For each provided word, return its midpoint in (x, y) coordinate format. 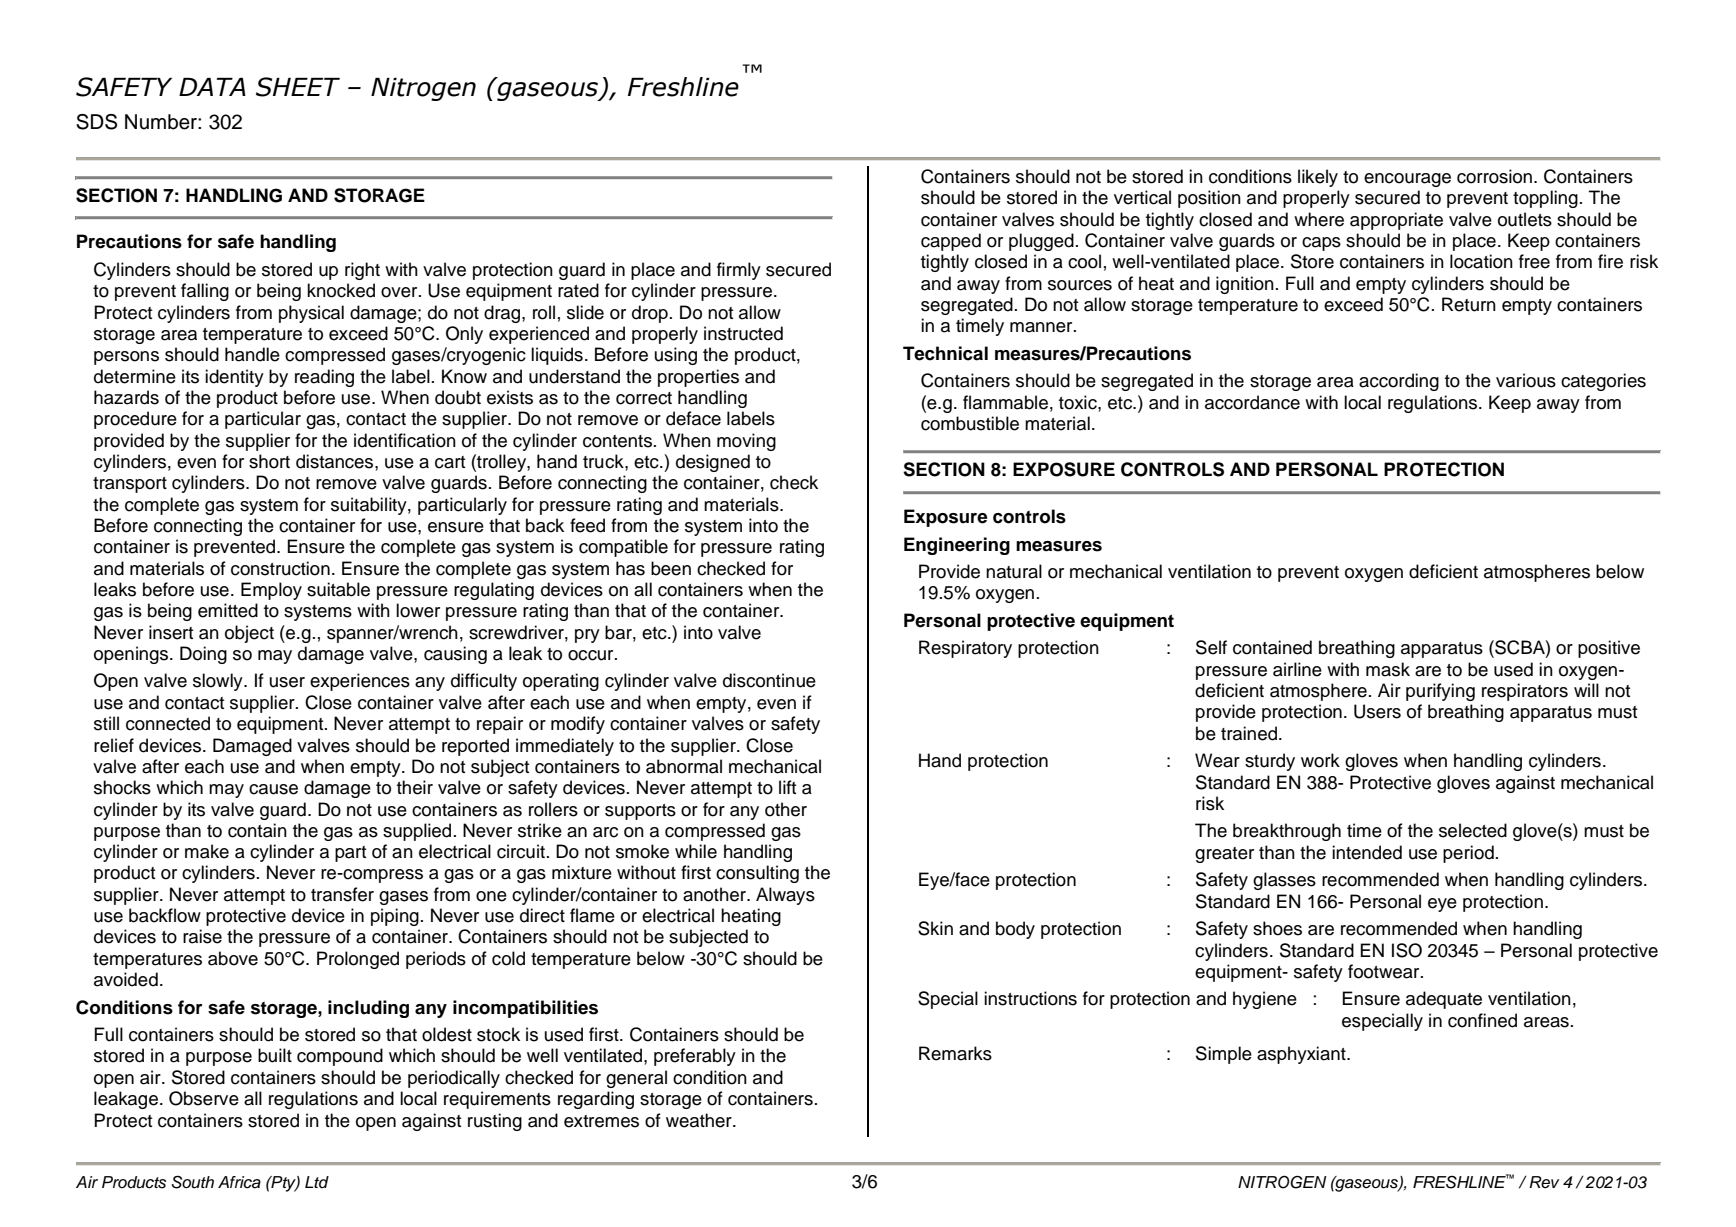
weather (700, 1120)
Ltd (317, 1182)
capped (951, 242)
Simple (1224, 1055)
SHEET (298, 87)
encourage (1407, 180)
